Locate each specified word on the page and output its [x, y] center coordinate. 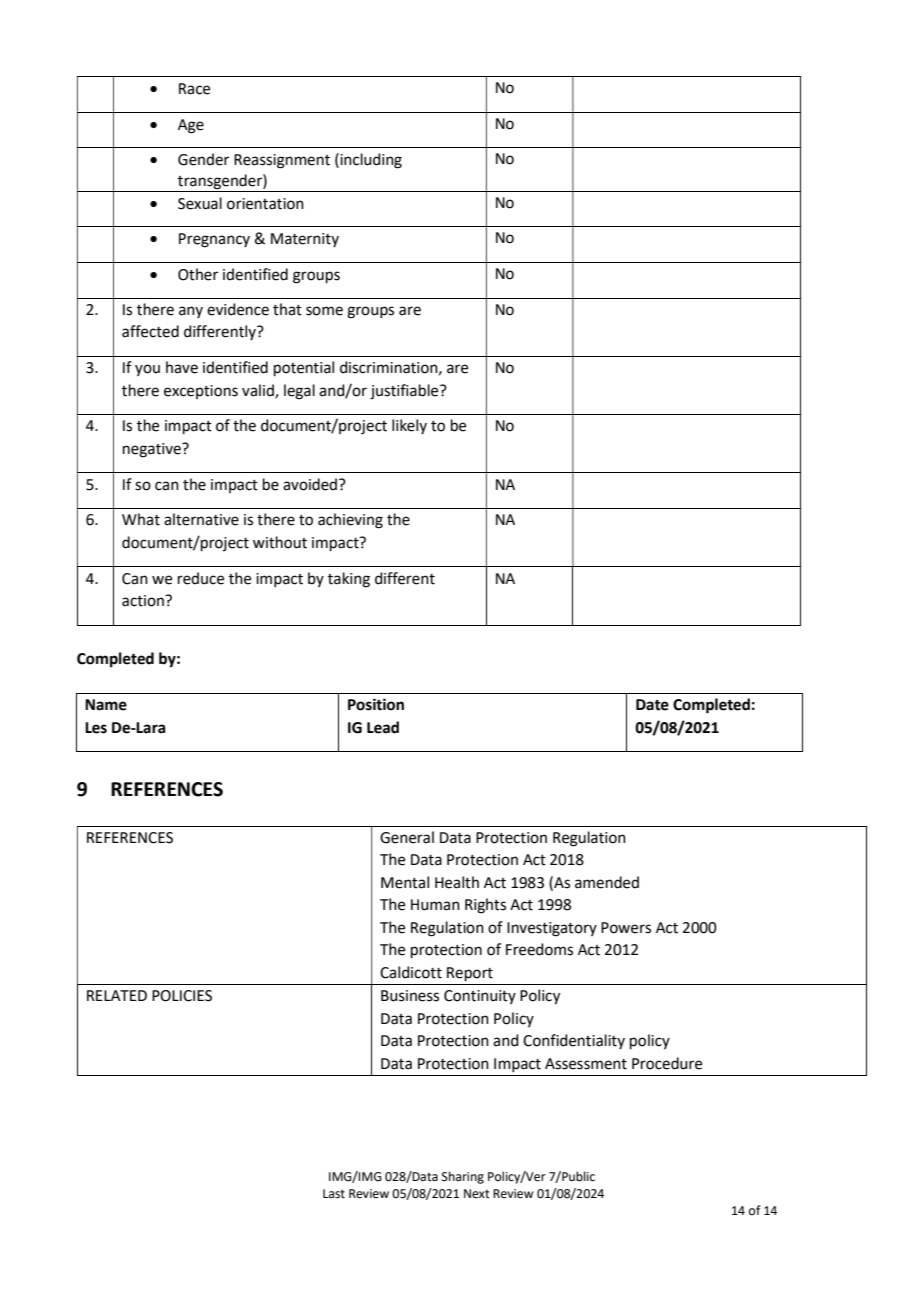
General [407, 837]
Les [96, 728]
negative [153, 450]
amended [607, 882]
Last [334, 1194]
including [370, 161]
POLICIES [182, 996]
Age [191, 126]
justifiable [405, 392]
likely [409, 426]
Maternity [305, 240]
